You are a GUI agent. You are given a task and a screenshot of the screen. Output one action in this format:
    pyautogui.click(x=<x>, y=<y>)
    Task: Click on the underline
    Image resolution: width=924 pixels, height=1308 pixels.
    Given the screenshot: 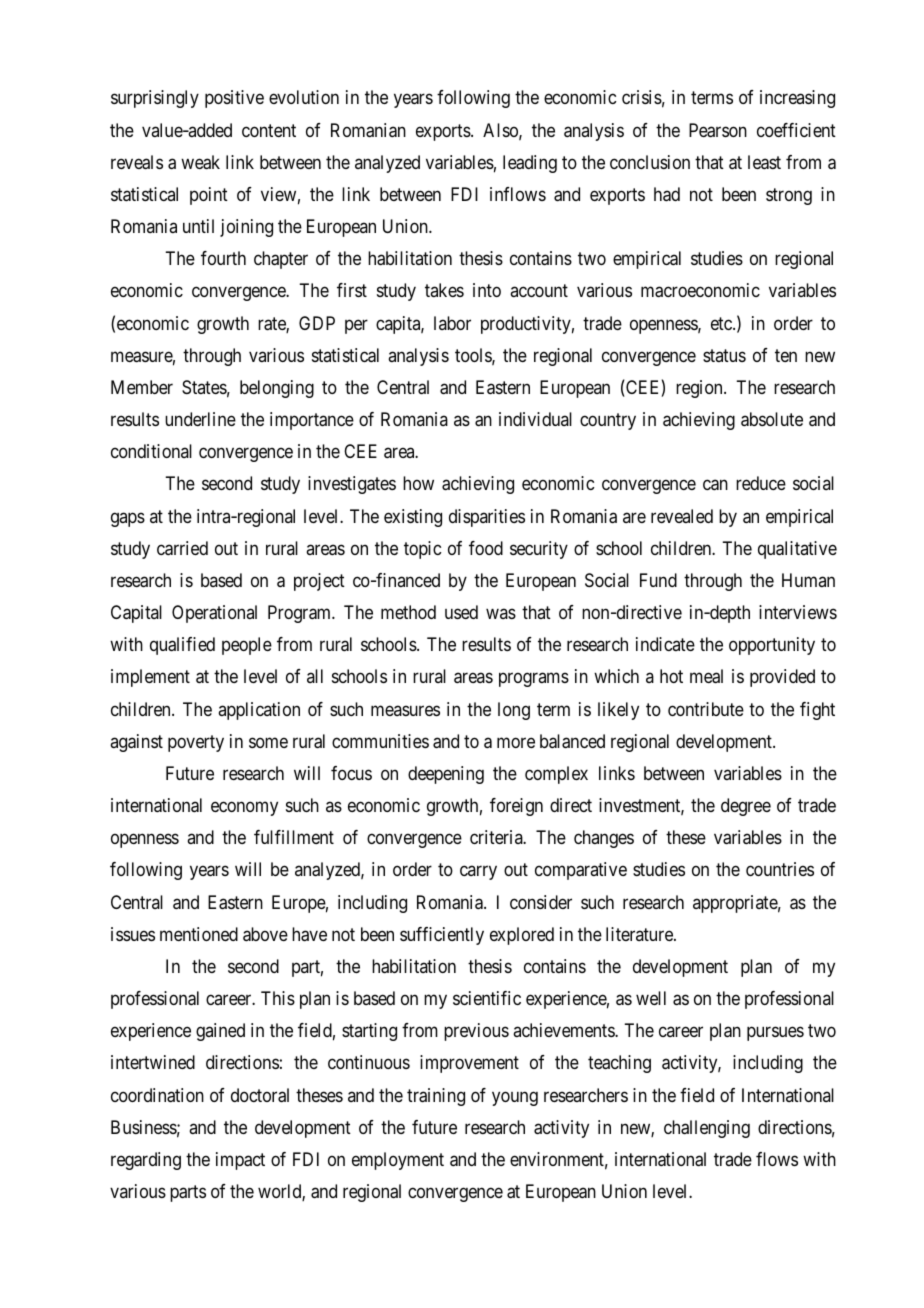 What is the action you would take?
    pyautogui.click(x=200, y=419)
